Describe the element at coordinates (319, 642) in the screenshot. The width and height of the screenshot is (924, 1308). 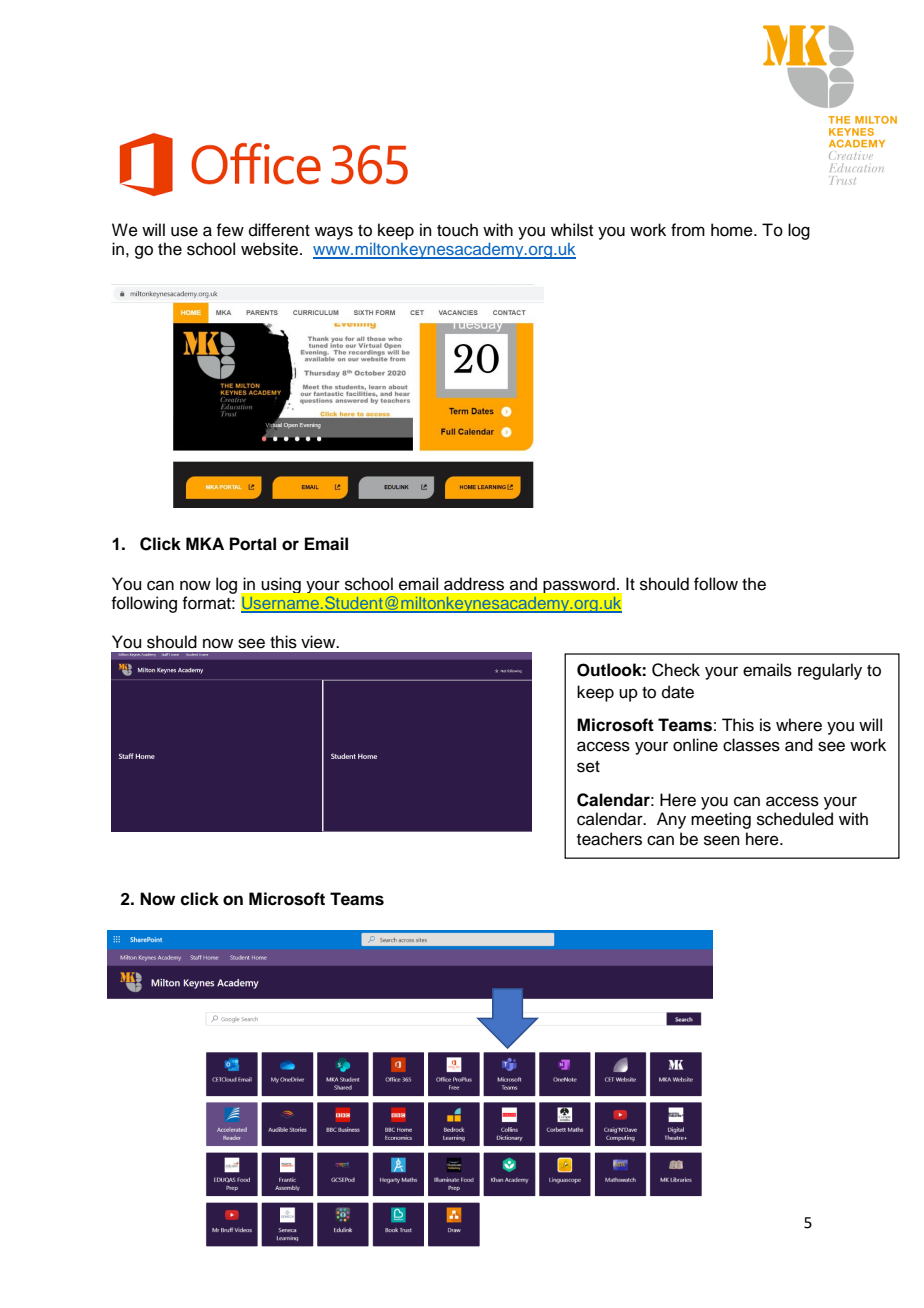
I see `view` at that location.
